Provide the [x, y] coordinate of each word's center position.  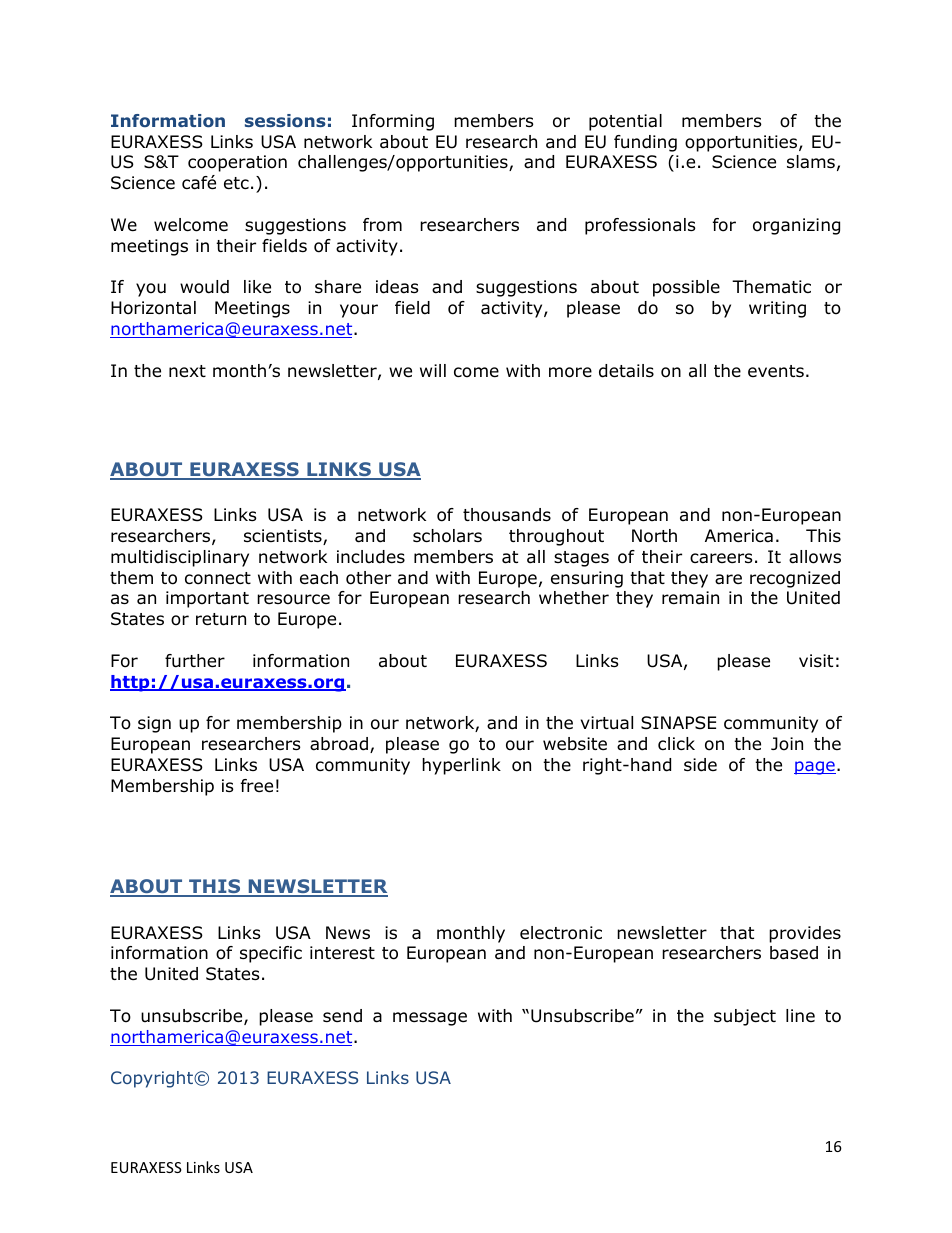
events [776, 371]
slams [811, 162]
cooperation [237, 163]
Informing [393, 122]
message [430, 1019]
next [187, 371]
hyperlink [461, 766]
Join [787, 744]
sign [154, 724]
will [433, 370]
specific [271, 954]
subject [745, 1017]
